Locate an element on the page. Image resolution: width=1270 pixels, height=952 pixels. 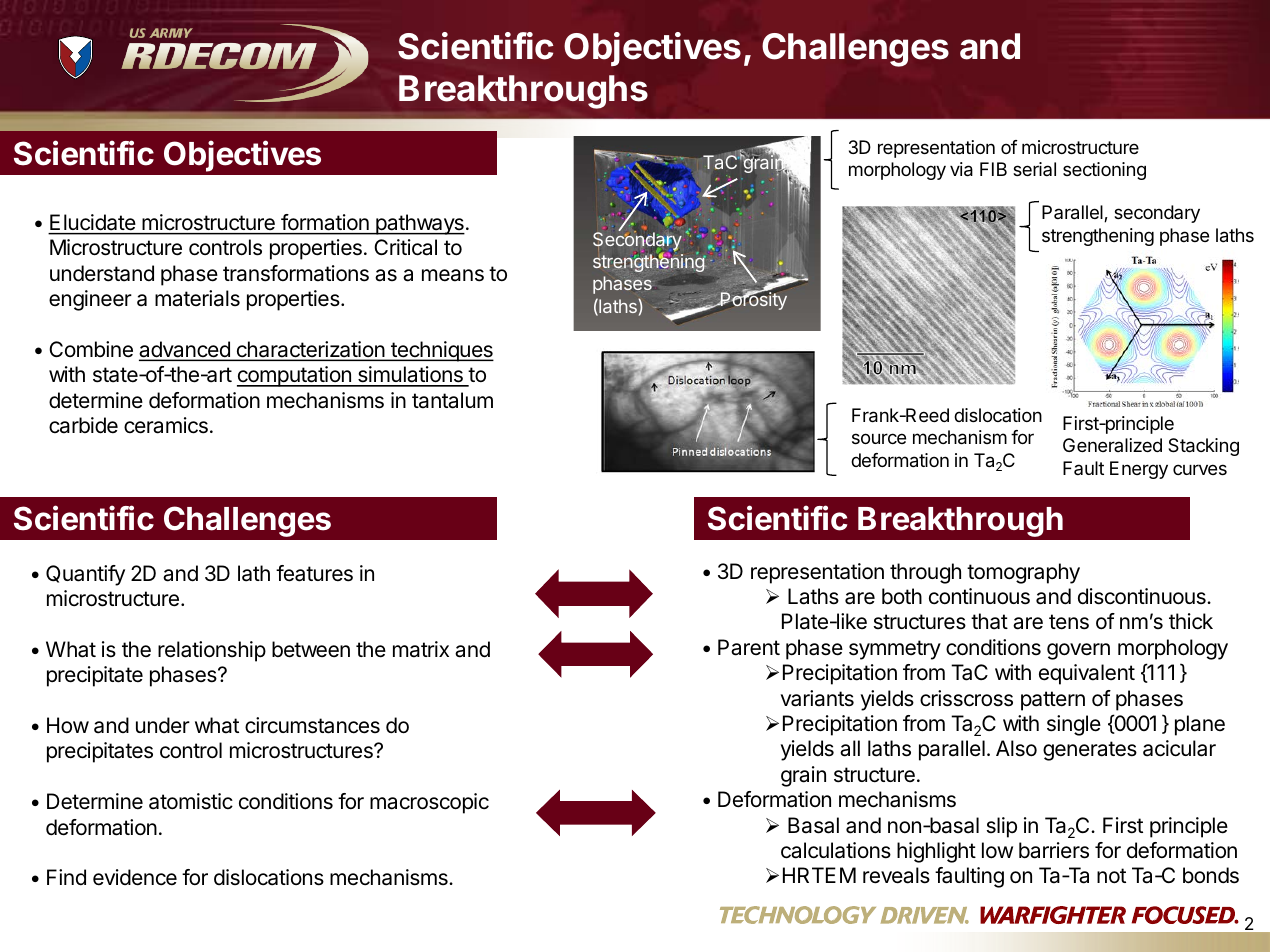
advanced is located at coordinates (185, 350).
